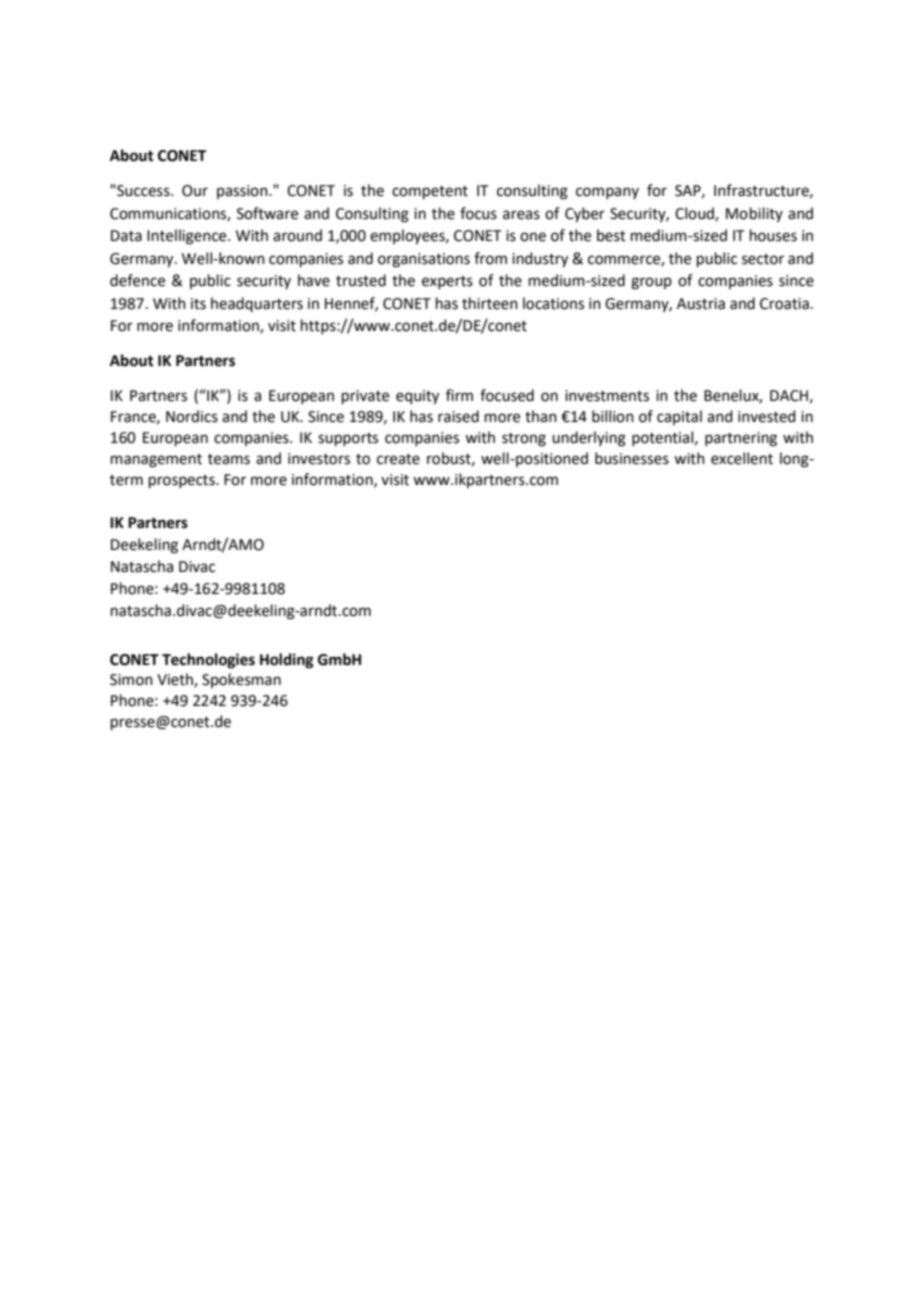 This screenshot has width=924, height=1308. I want to click on create, so click(398, 459).
